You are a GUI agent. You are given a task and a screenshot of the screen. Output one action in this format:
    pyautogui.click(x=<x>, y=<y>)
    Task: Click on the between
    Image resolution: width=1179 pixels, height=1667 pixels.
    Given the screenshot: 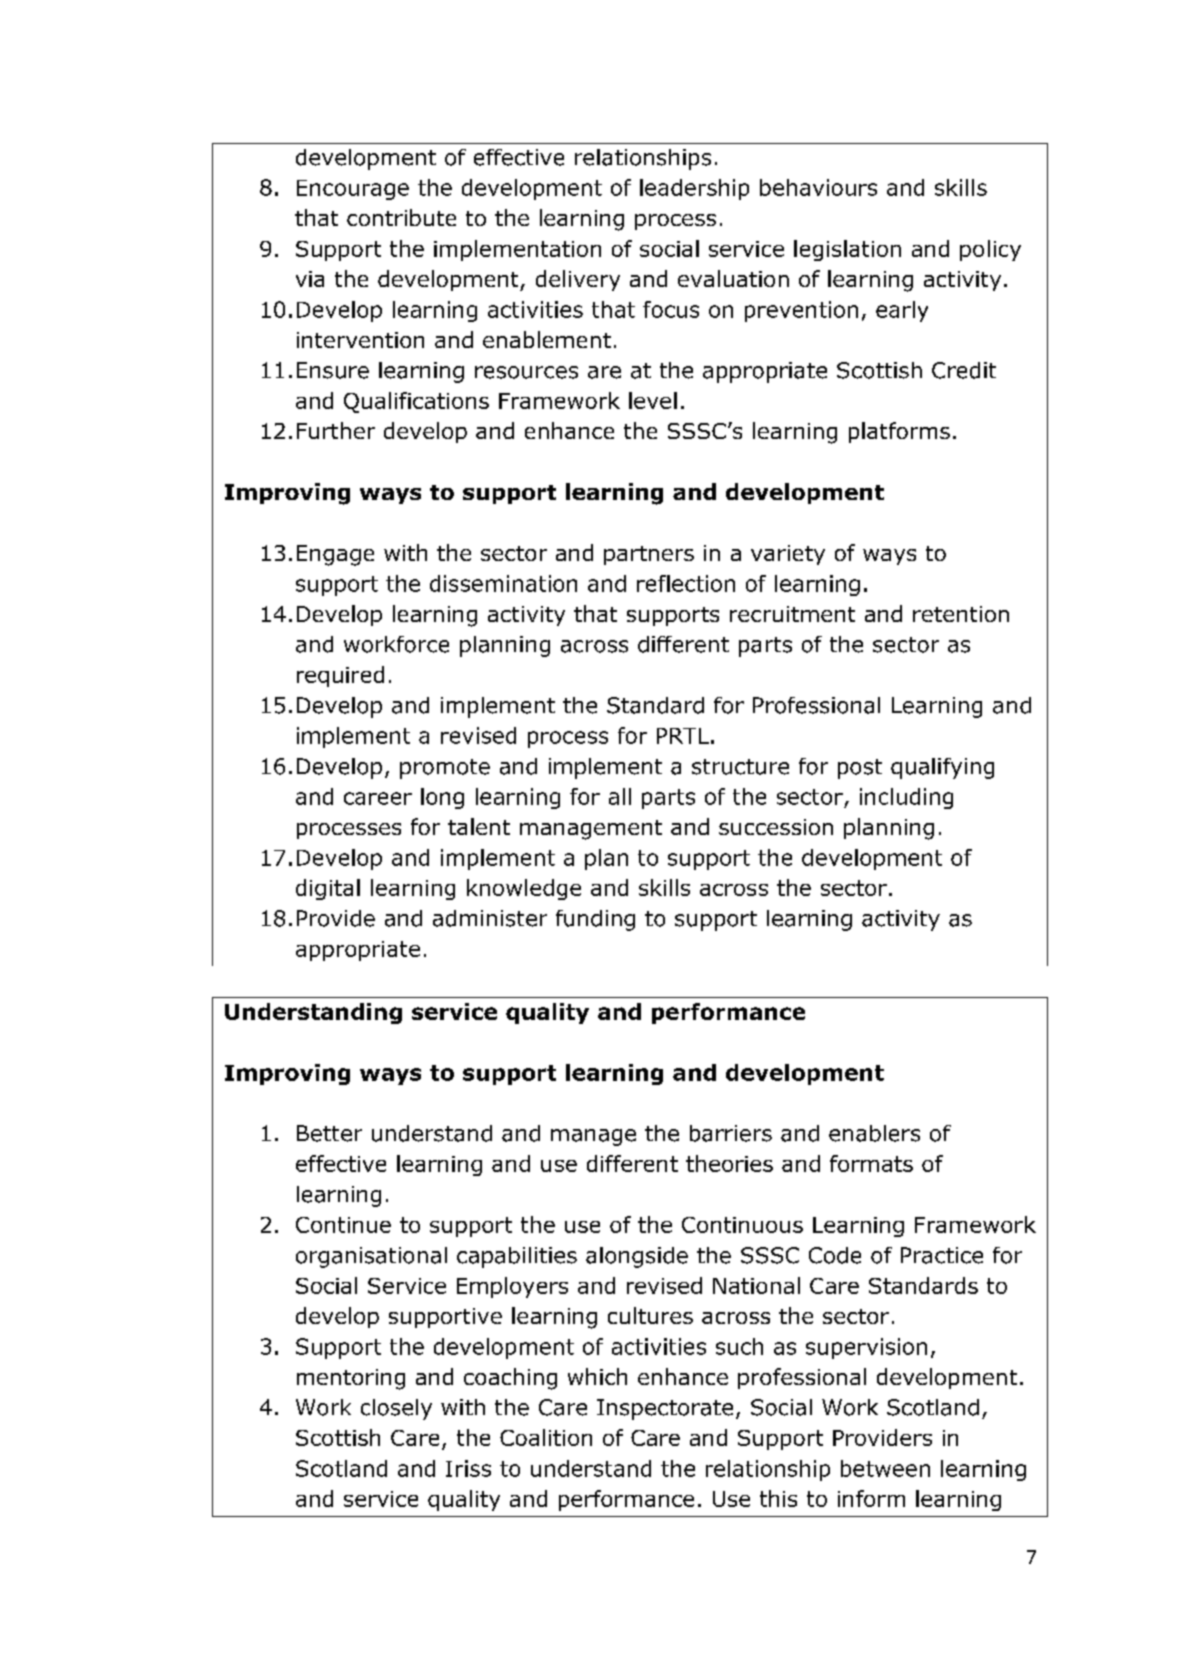 What is the action you would take?
    pyautogui.click(x=885, y=1468)
